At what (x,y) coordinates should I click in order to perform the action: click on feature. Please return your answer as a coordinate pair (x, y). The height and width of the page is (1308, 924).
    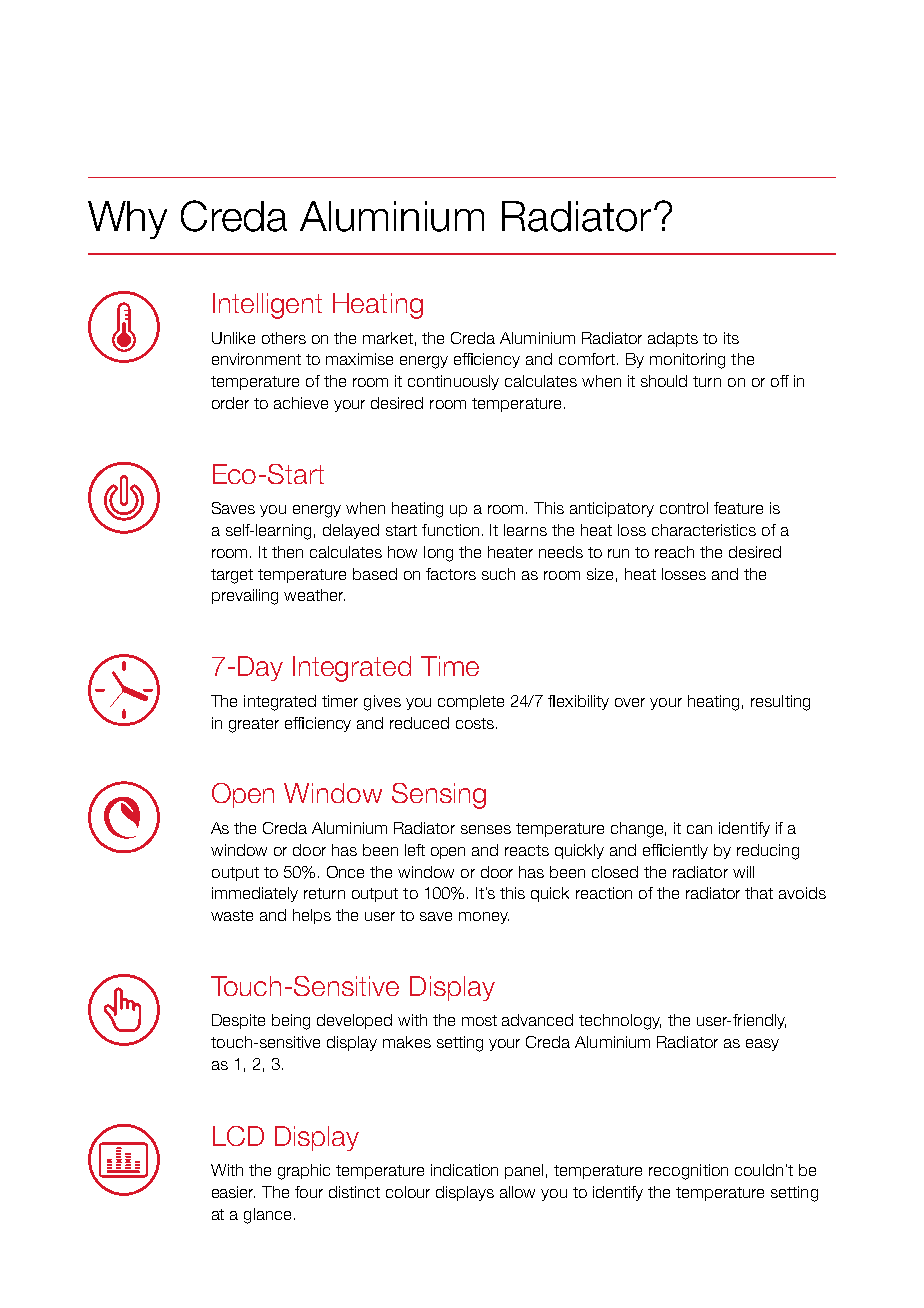
    Looking at the image, I should click on (738, 508).
